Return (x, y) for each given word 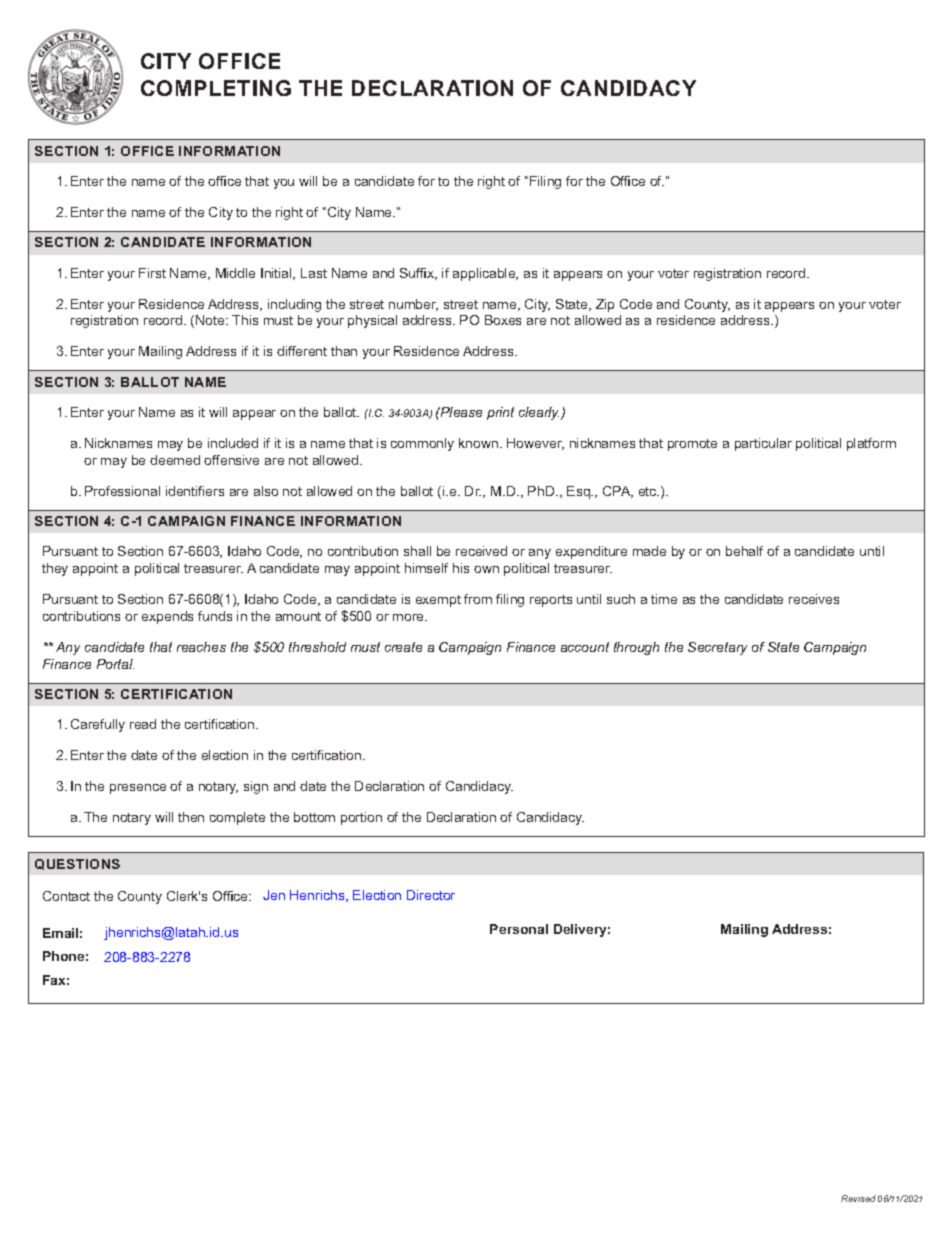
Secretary (717, 648)
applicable (485, 274)
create (403, 647)
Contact (66, 896)
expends (167, 617)
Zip (605, 305)
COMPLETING (216, 88)
